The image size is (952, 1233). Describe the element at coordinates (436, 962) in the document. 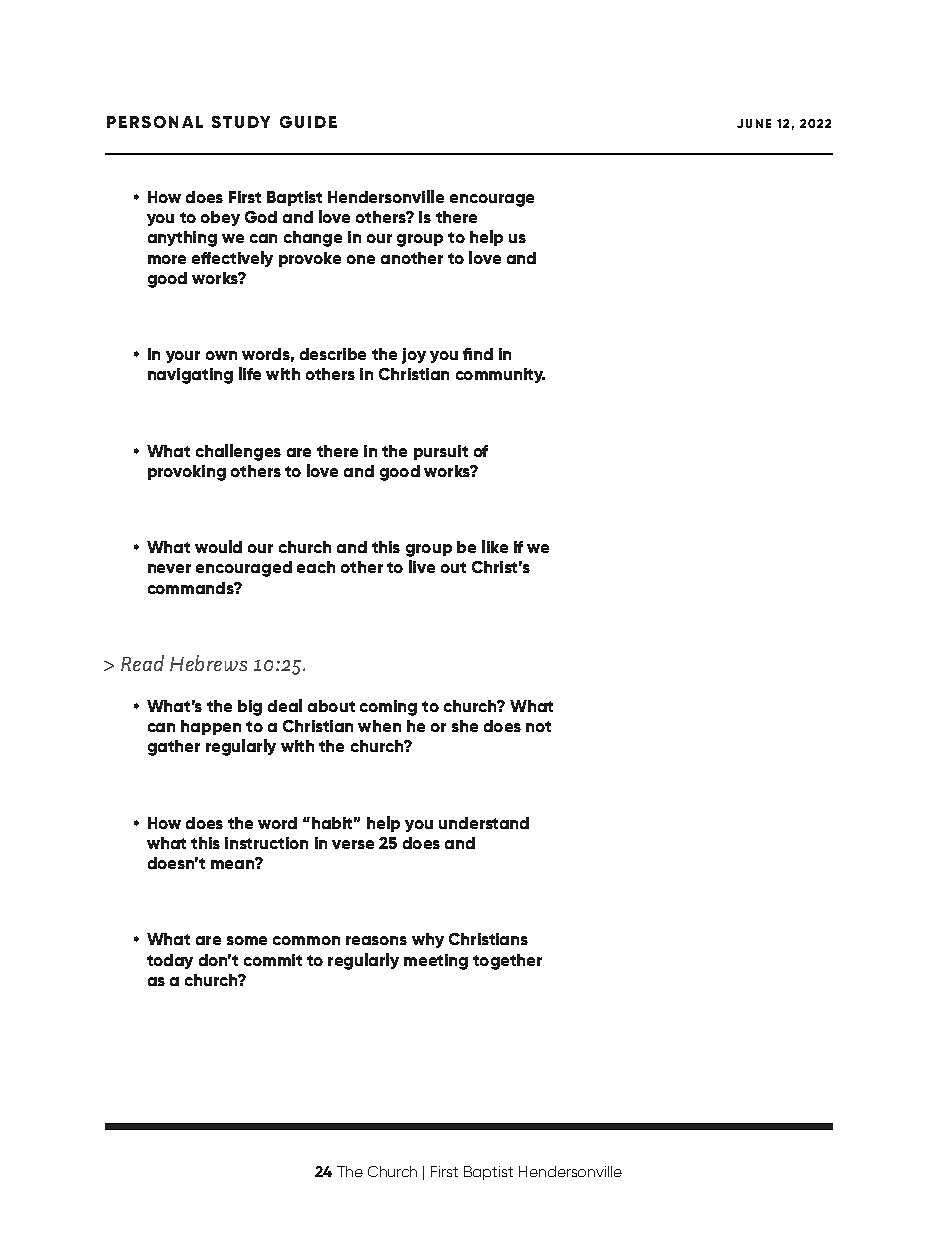

I see `meeting` at that location.
